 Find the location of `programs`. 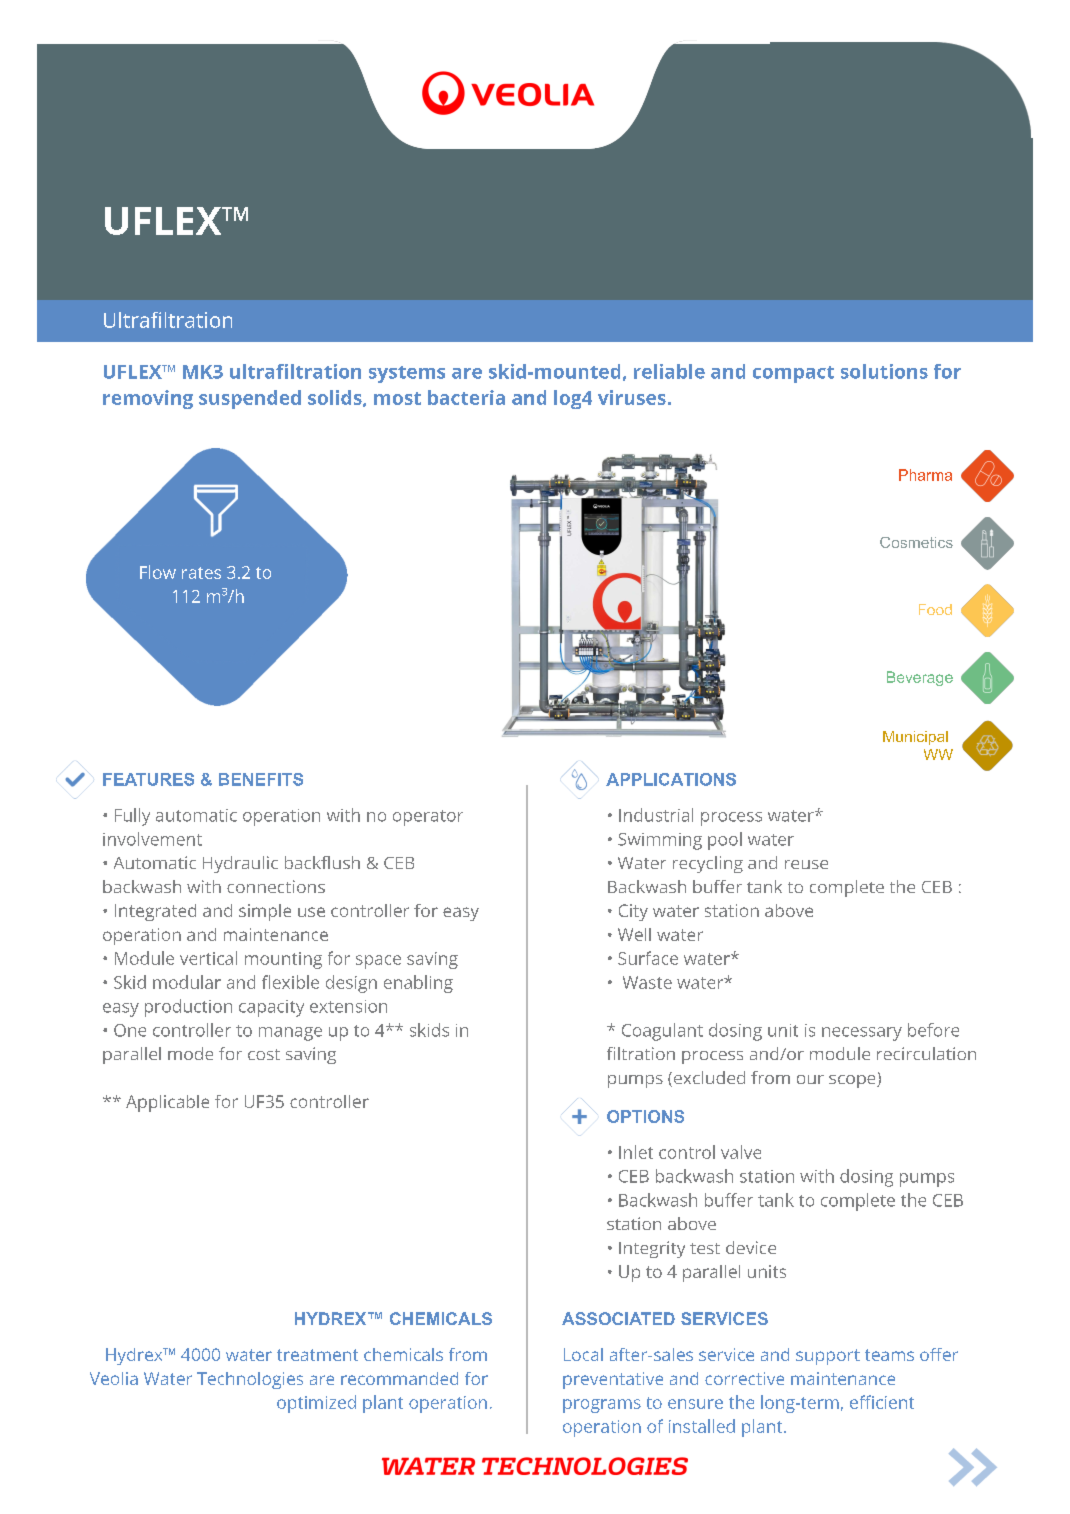

programs is located at coordinates (602, 1406).
